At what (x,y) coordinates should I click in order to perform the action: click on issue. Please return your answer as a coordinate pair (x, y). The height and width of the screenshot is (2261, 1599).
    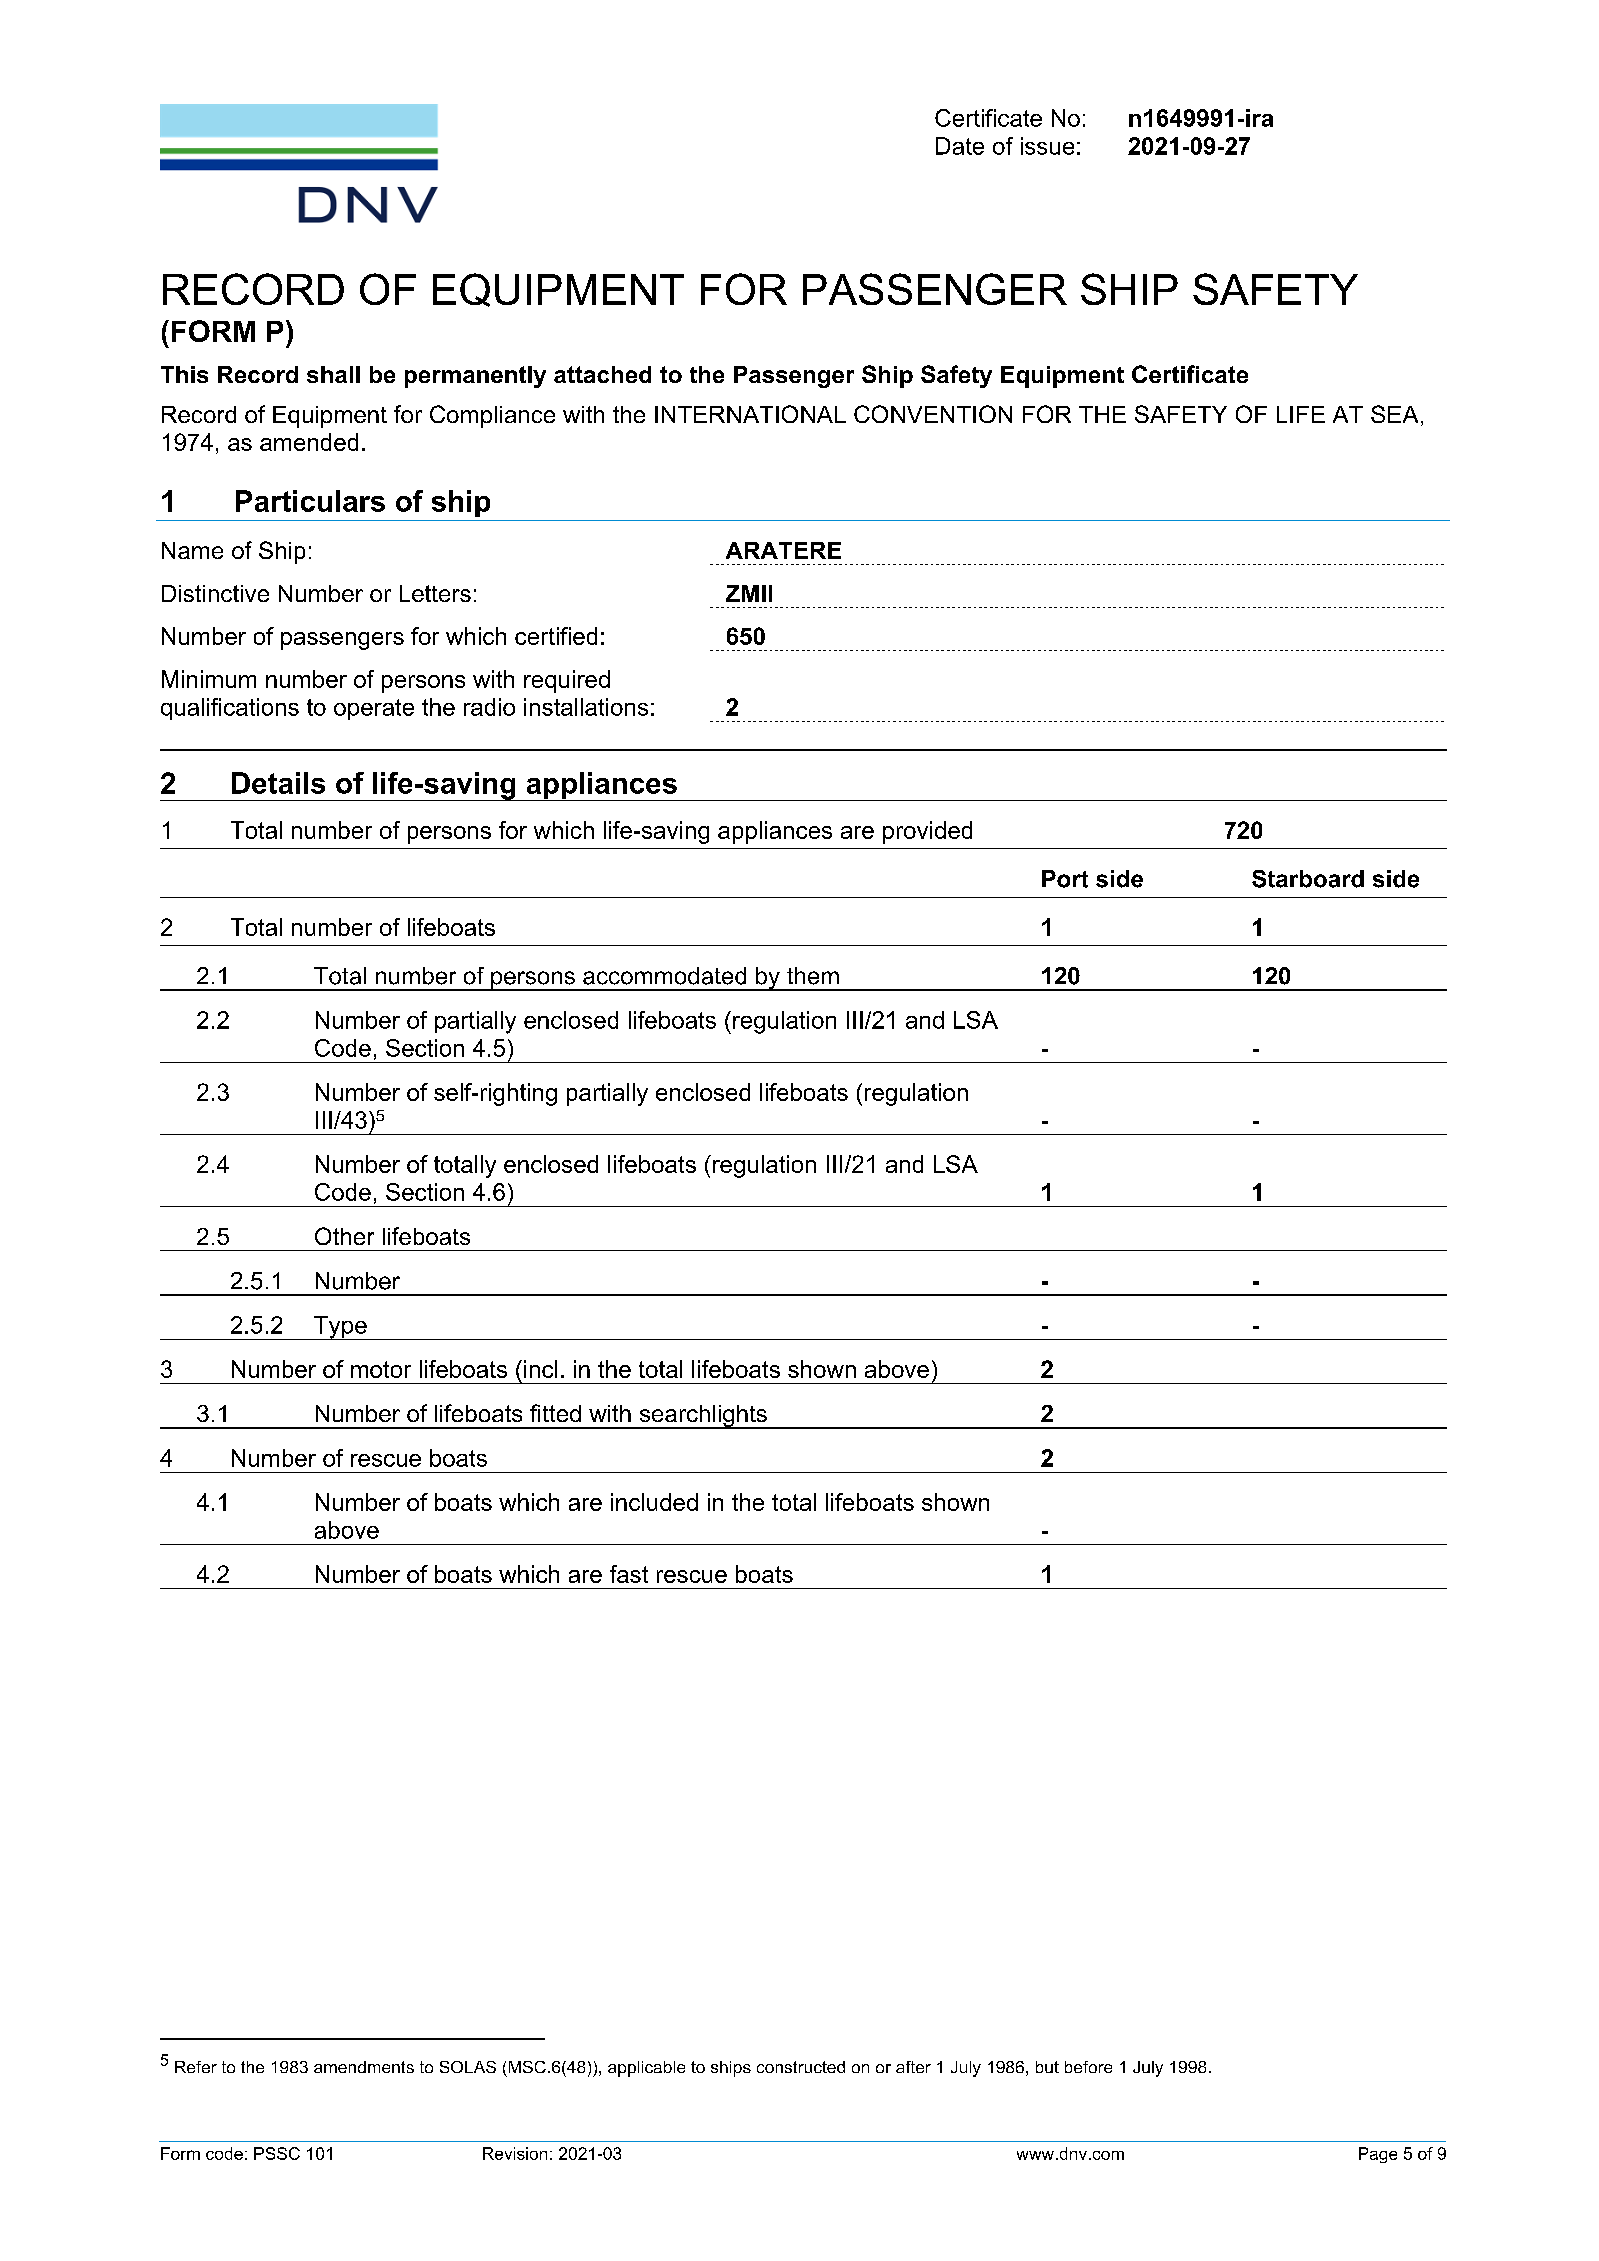
    Looking at the image, I should click on (1047, 146).
